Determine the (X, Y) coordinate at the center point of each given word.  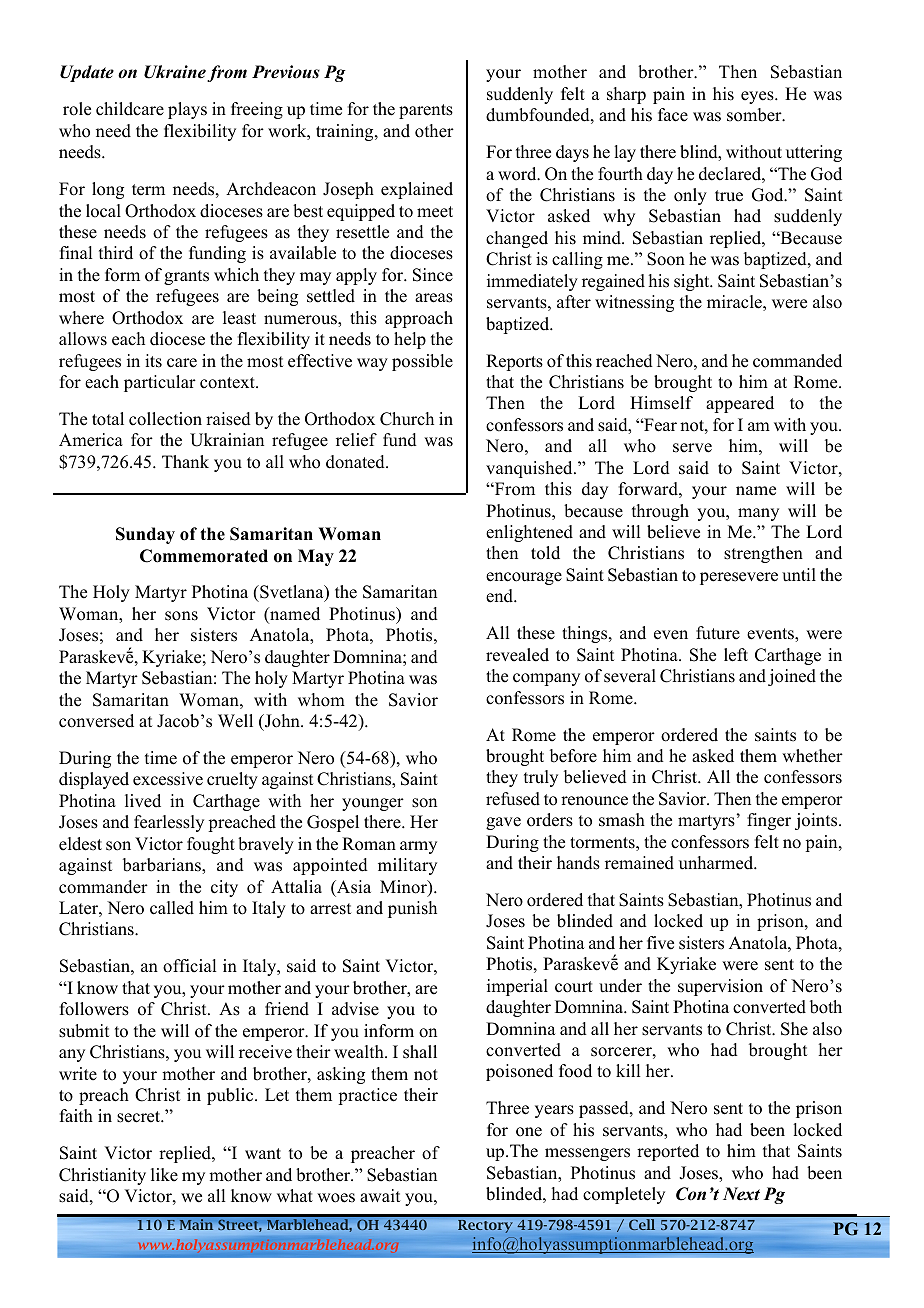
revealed (517, 655)
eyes (758, 97)
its (153, 361)
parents (426, 111)
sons (181, 616)
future (718, 633)
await (380, 1195)
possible (422, 362)
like (164, 1175)
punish (412, 909)
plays (187, 110)
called (172, 908)
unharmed (717, 863)
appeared (740, 404)
